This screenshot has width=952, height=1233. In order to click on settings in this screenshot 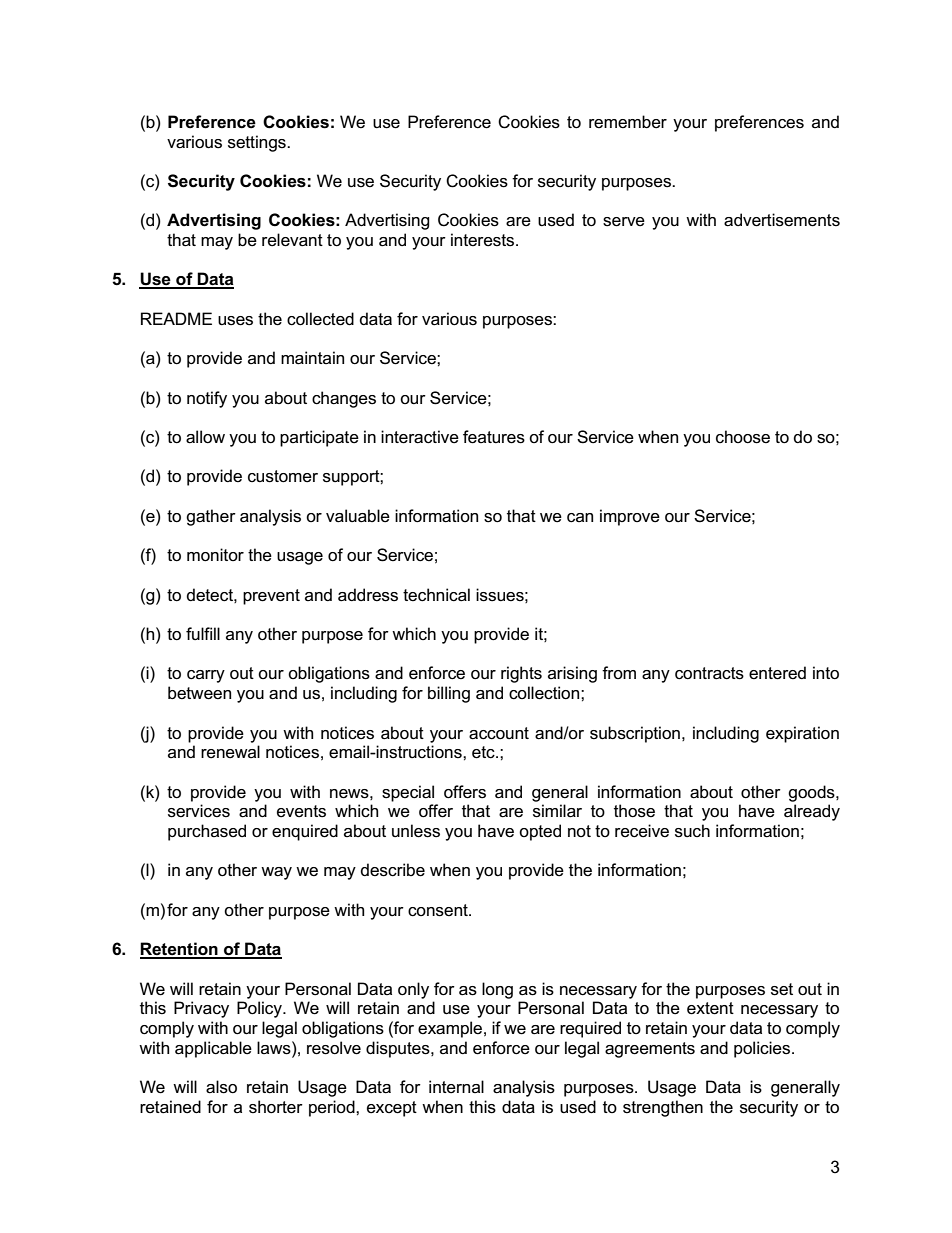, I will do `click(258, 143)`.
